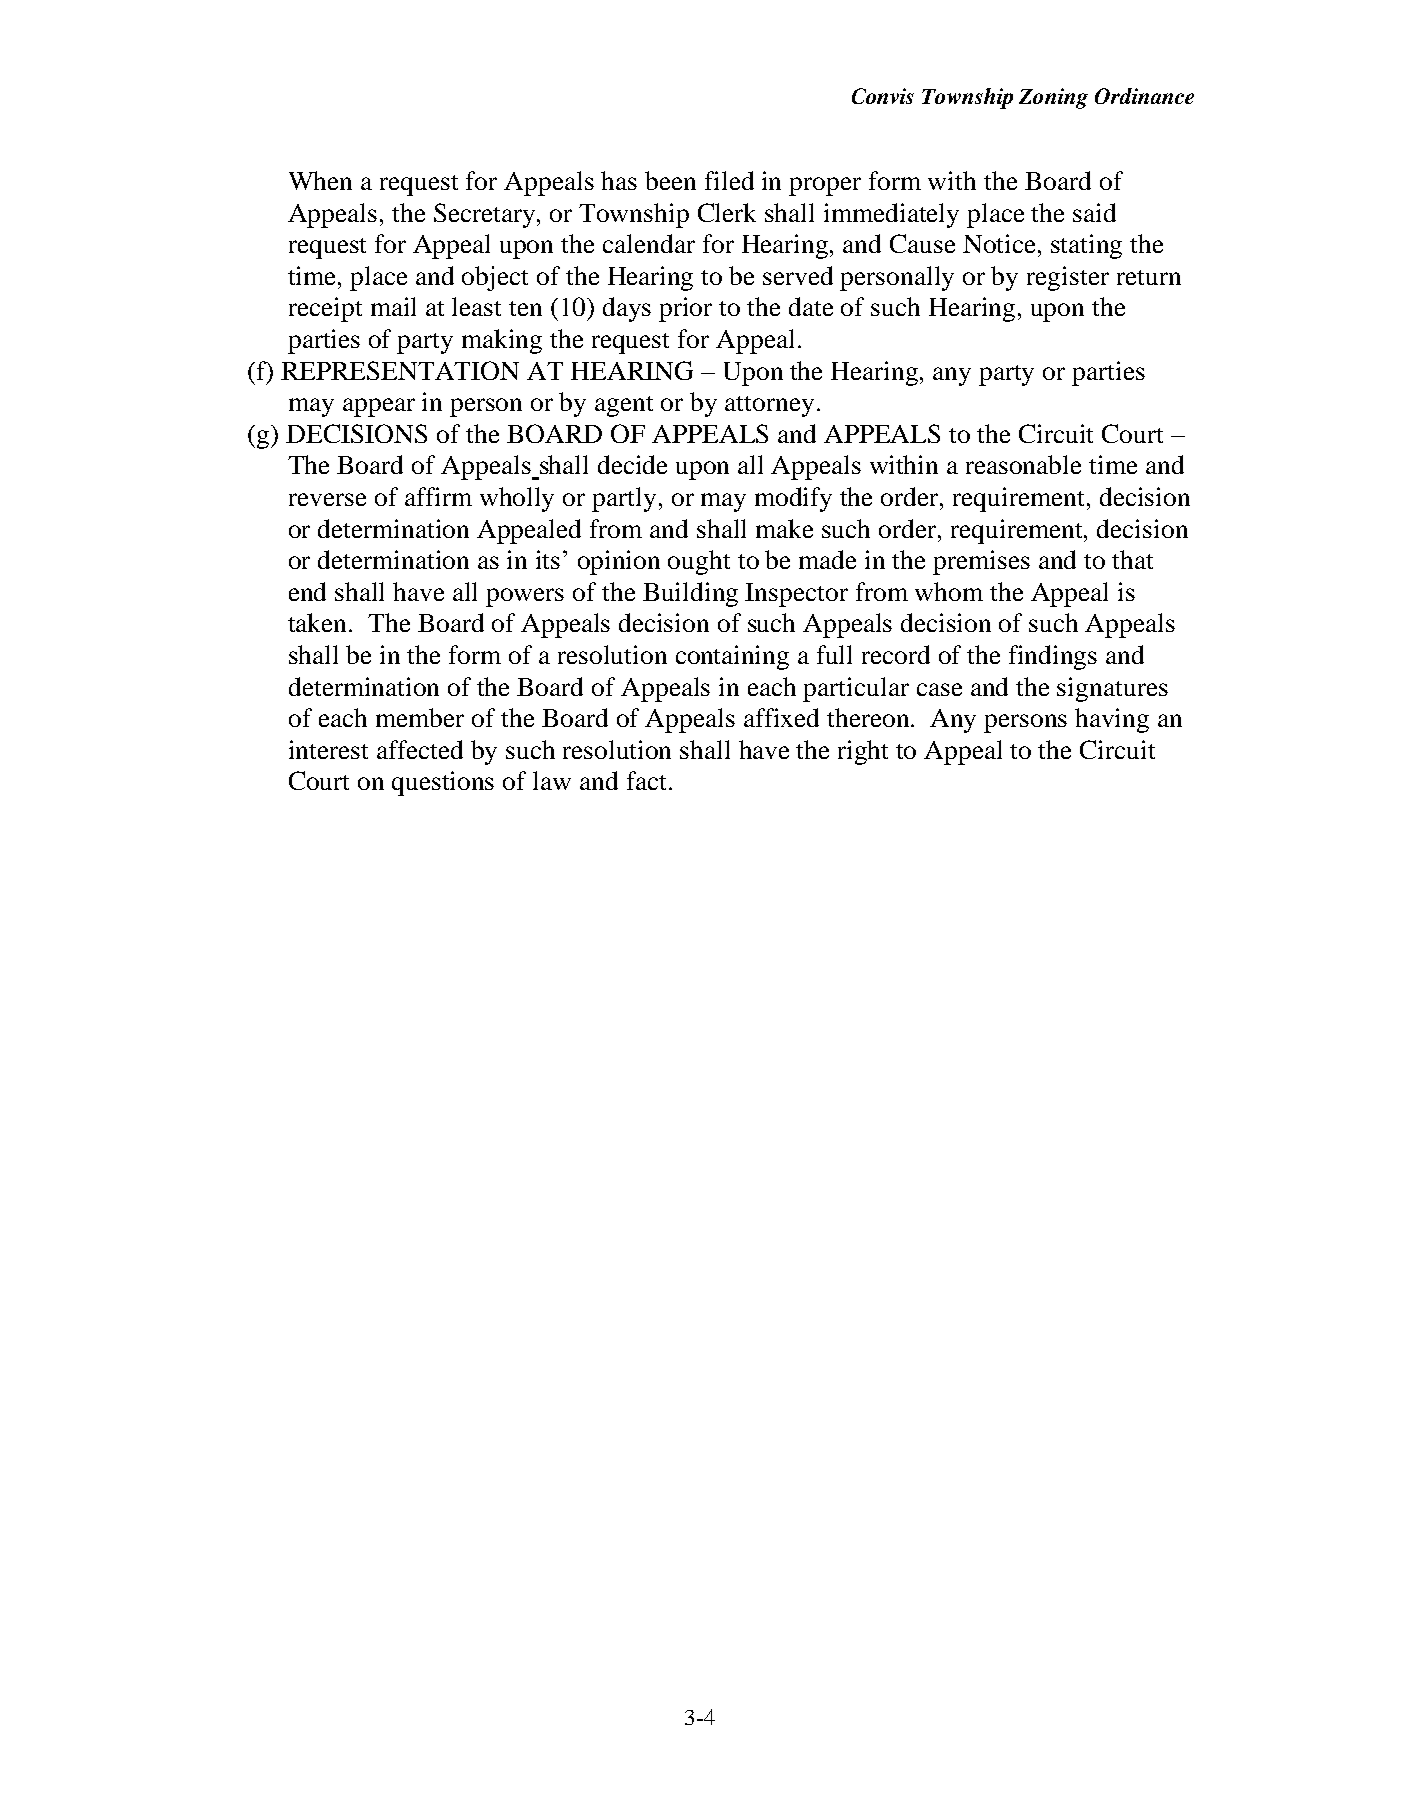 Image resolution: width=1401 pixels, height=1813 pixels. Describe the element at coordinates (393, 306) in the image. I see `mail` at that location.
